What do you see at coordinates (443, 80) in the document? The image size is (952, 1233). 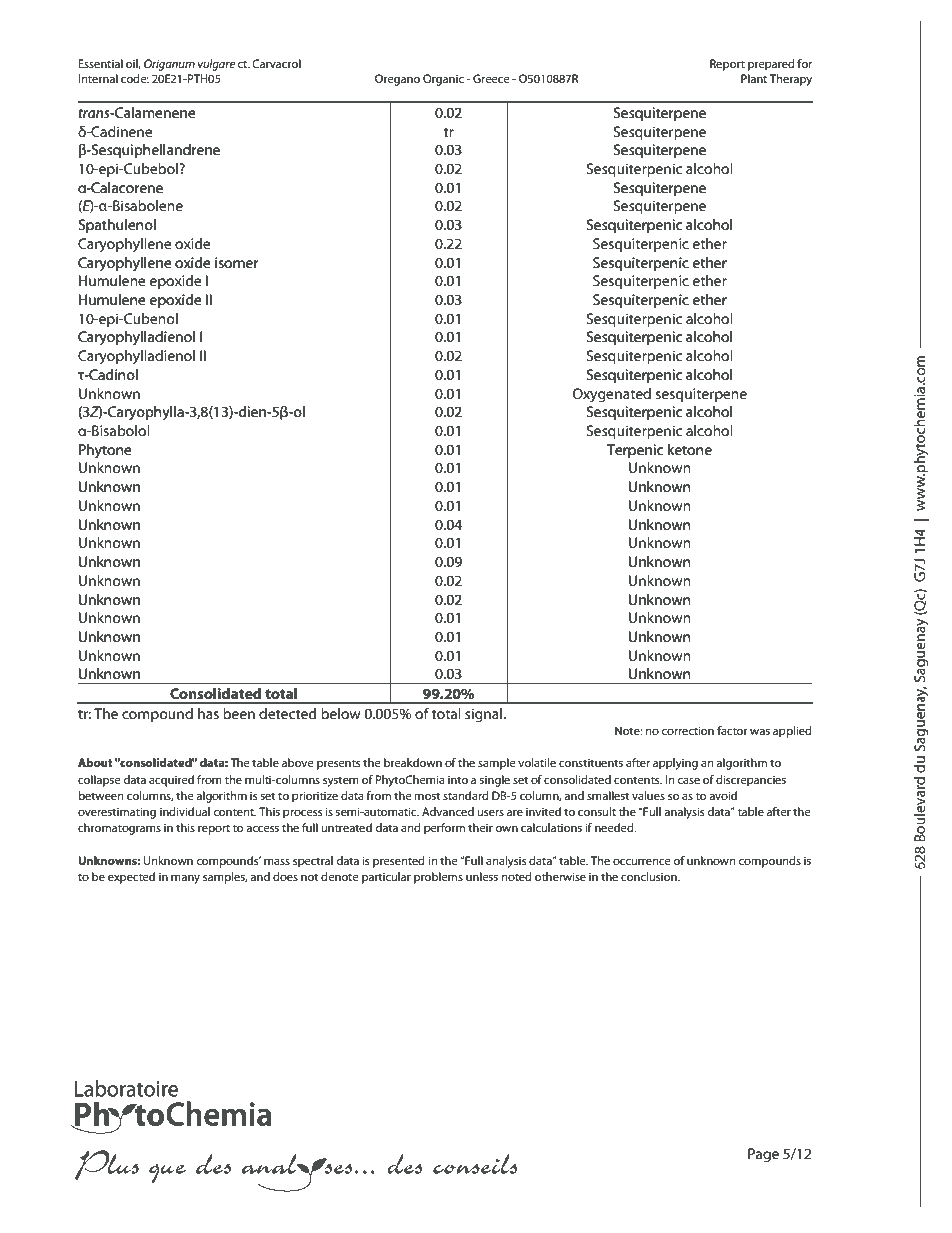 I see `Organic` at bounding box center [443, 80].
